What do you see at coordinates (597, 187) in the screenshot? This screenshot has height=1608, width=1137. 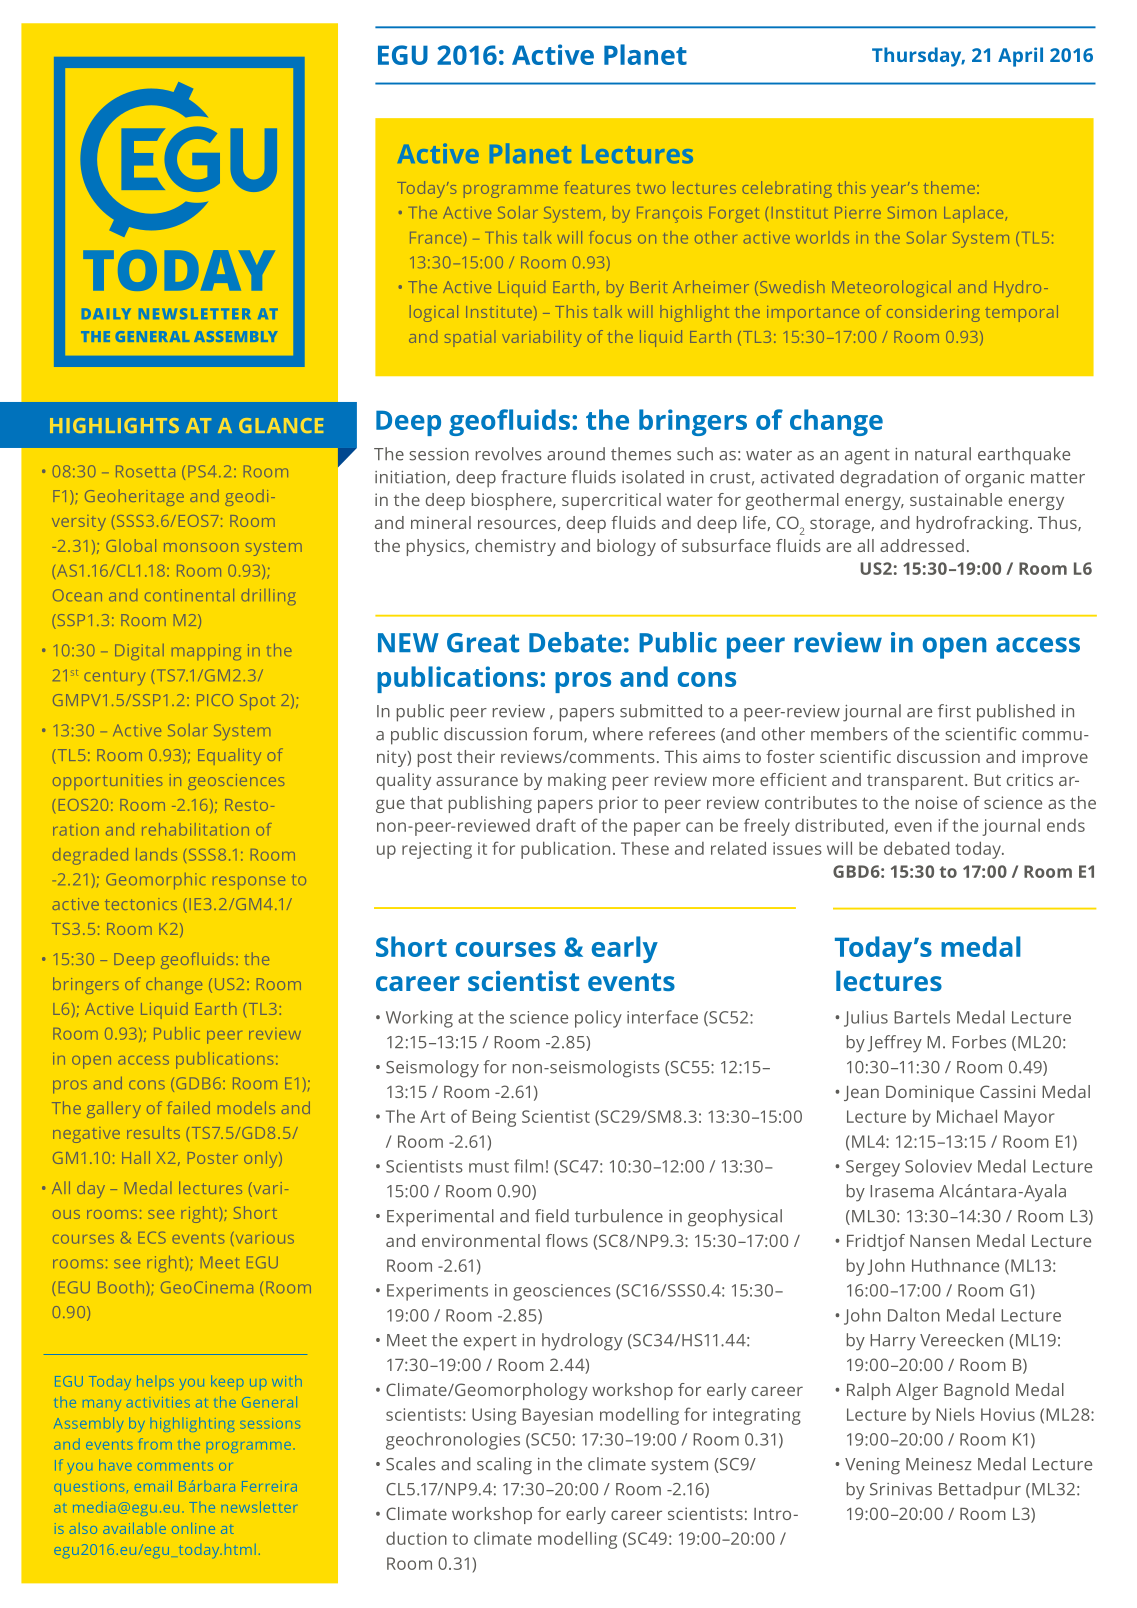 I see `features` at bounding box center [597, 187].
